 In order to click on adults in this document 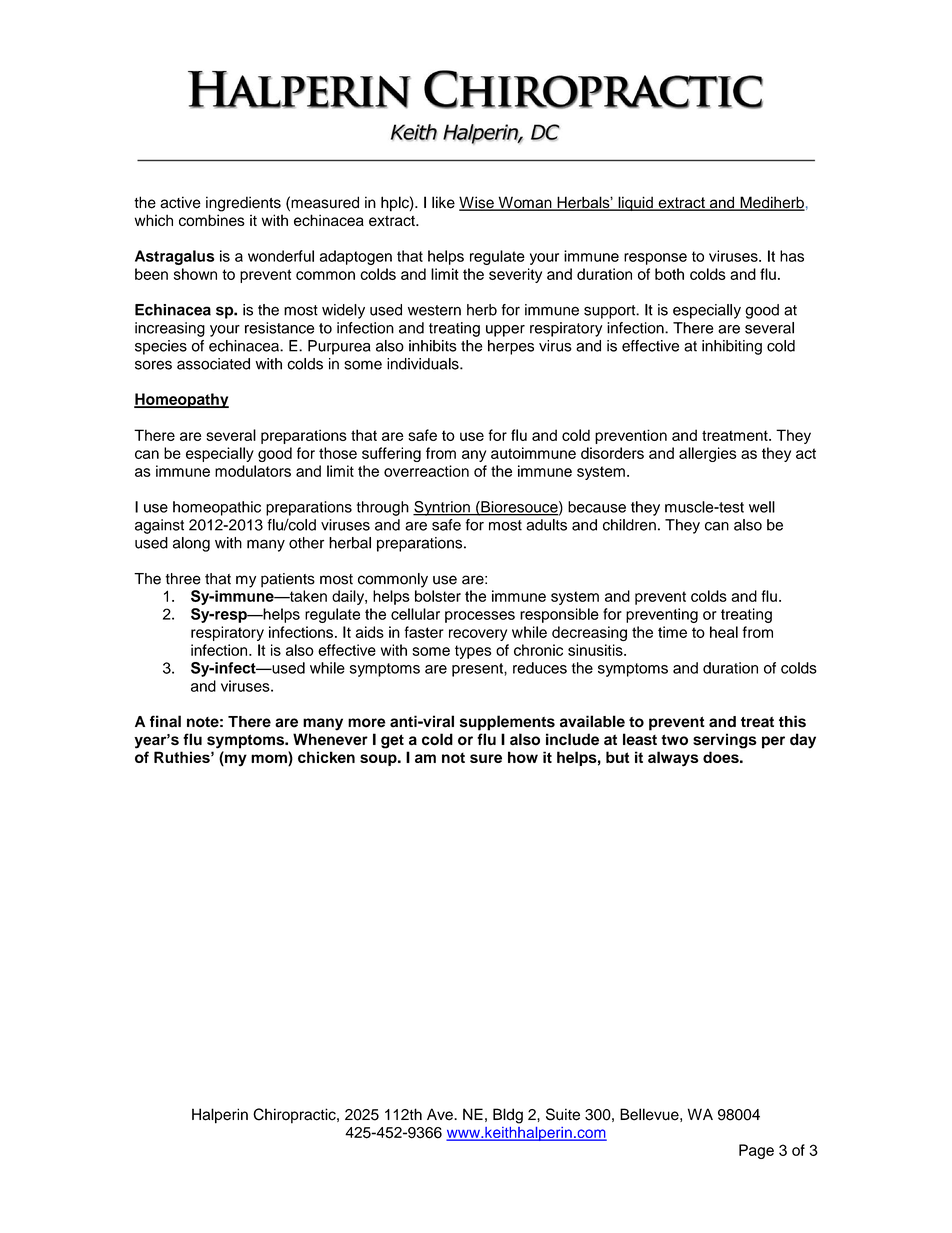, I will do `click(546, 525)`.
